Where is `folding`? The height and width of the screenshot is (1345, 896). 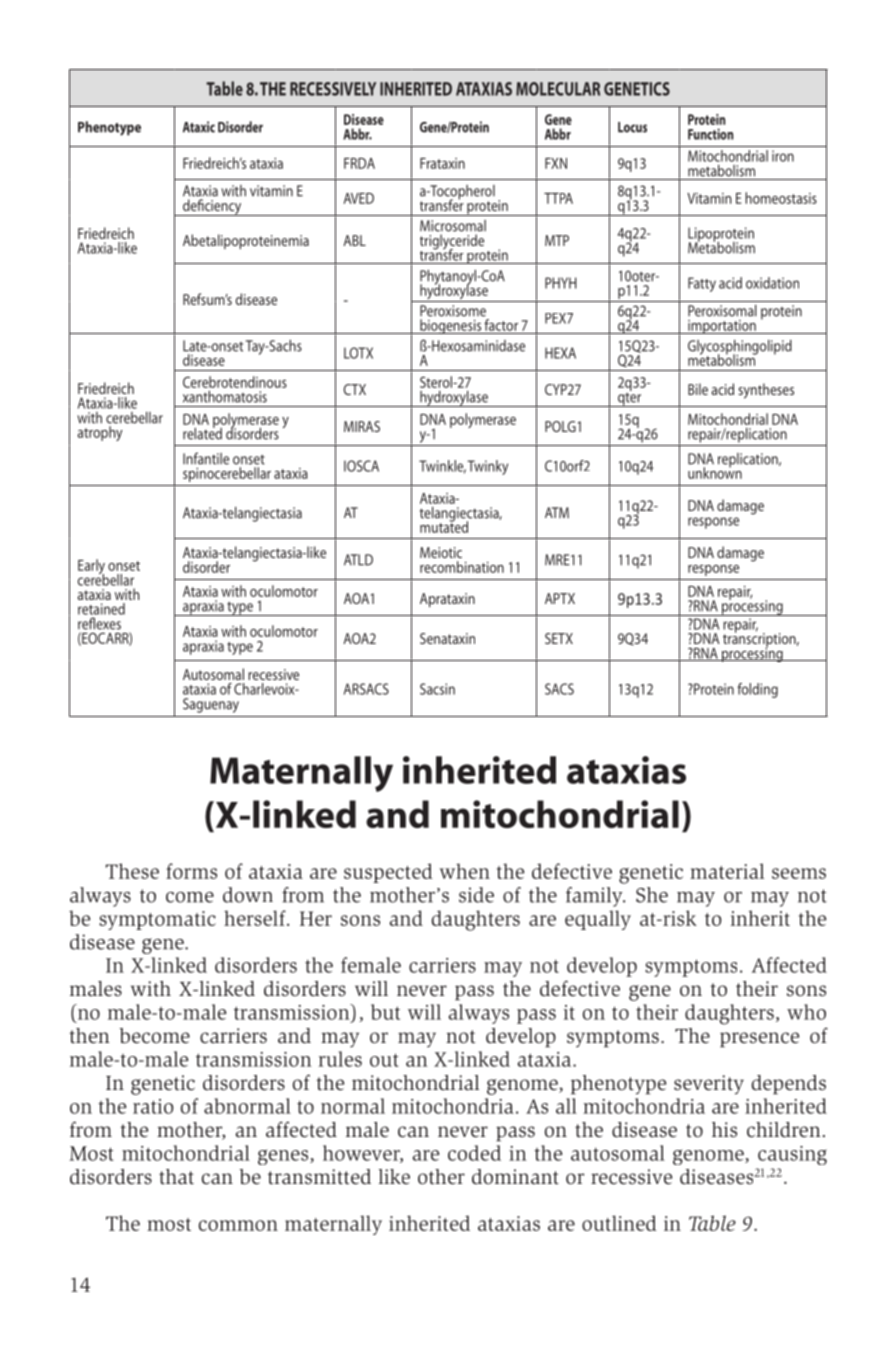
folding is located at coordinates (757, 690).
